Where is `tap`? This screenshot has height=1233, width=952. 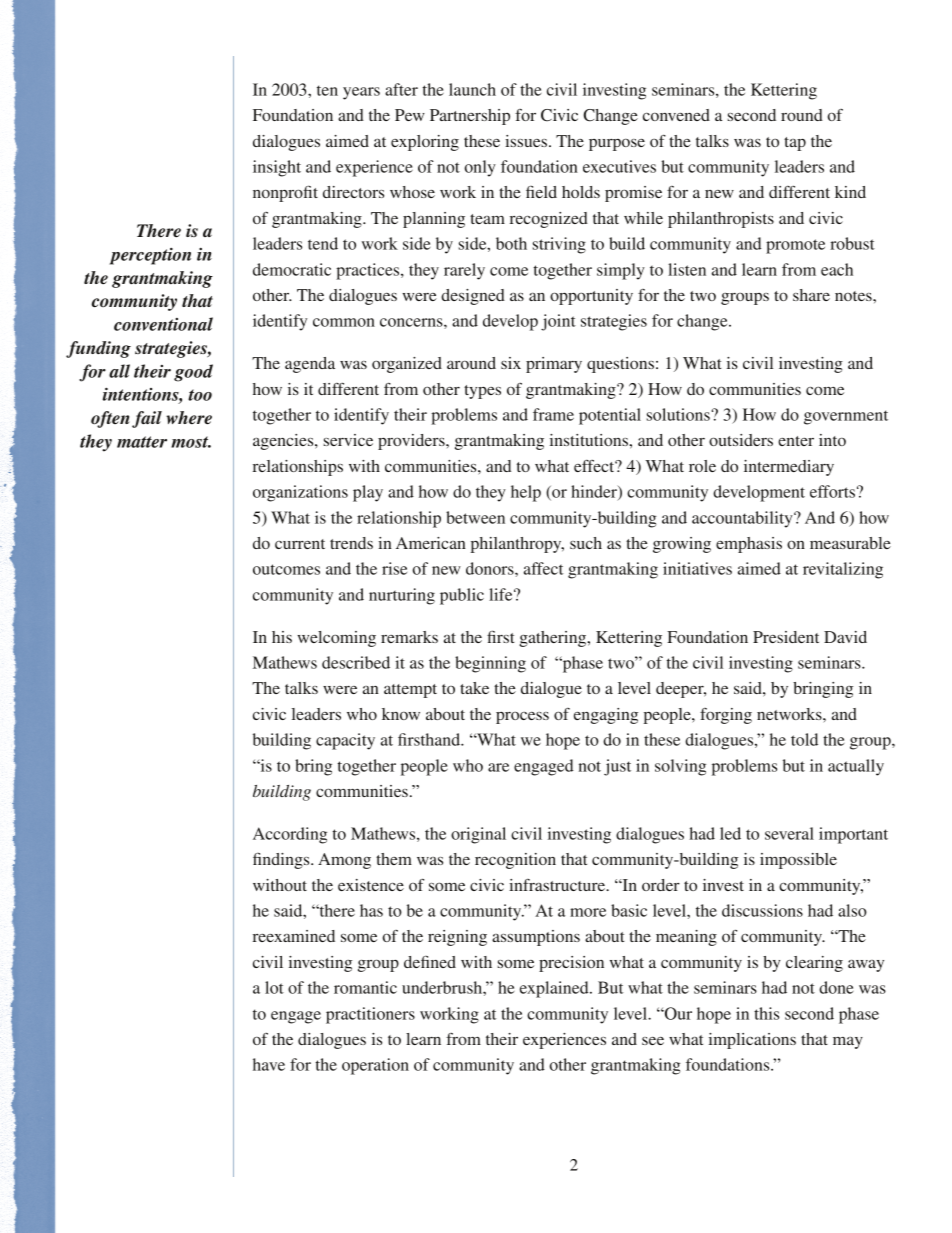
tap is located at coordinates (795, 144).
